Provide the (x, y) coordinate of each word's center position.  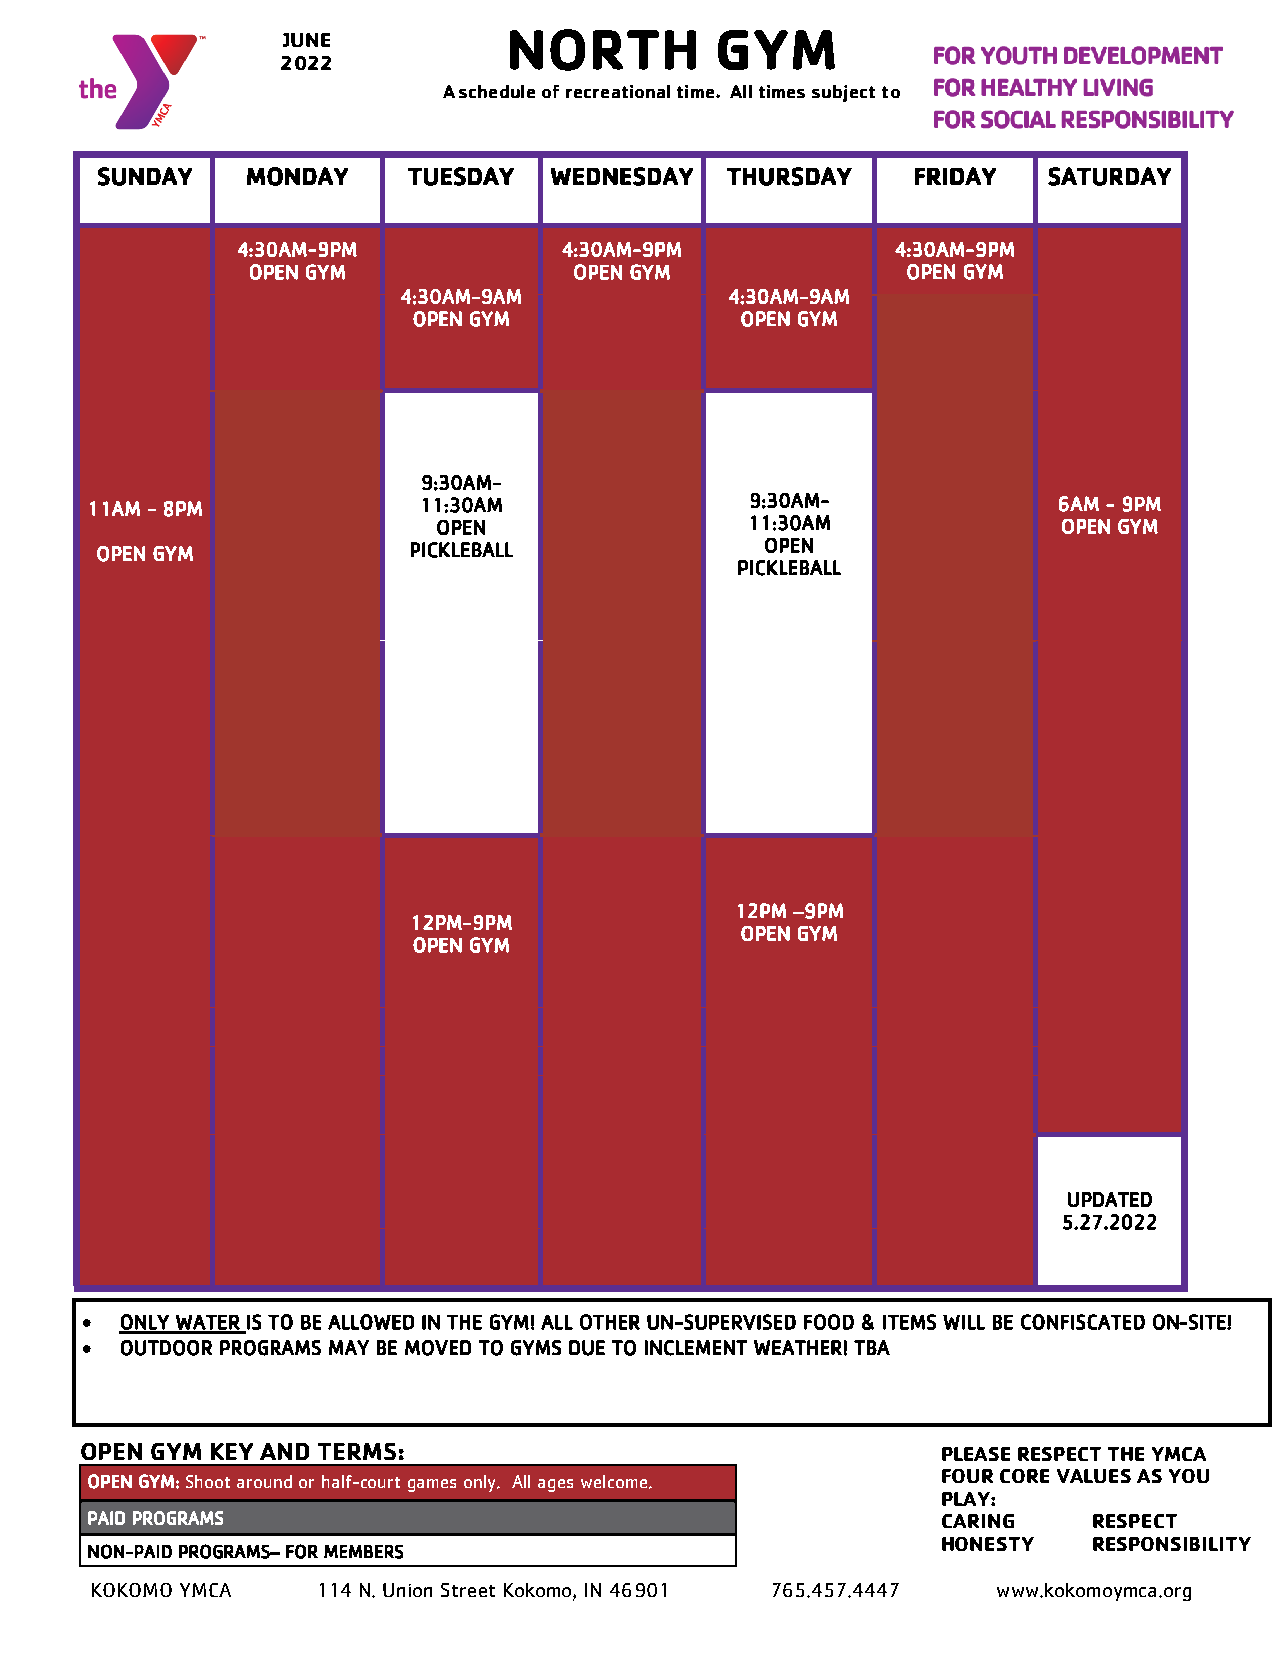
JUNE (306, 40)
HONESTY (988, 1544)
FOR (302, 1551)
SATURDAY (1109, 176)
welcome (615, 1482)
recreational (618, 91)
